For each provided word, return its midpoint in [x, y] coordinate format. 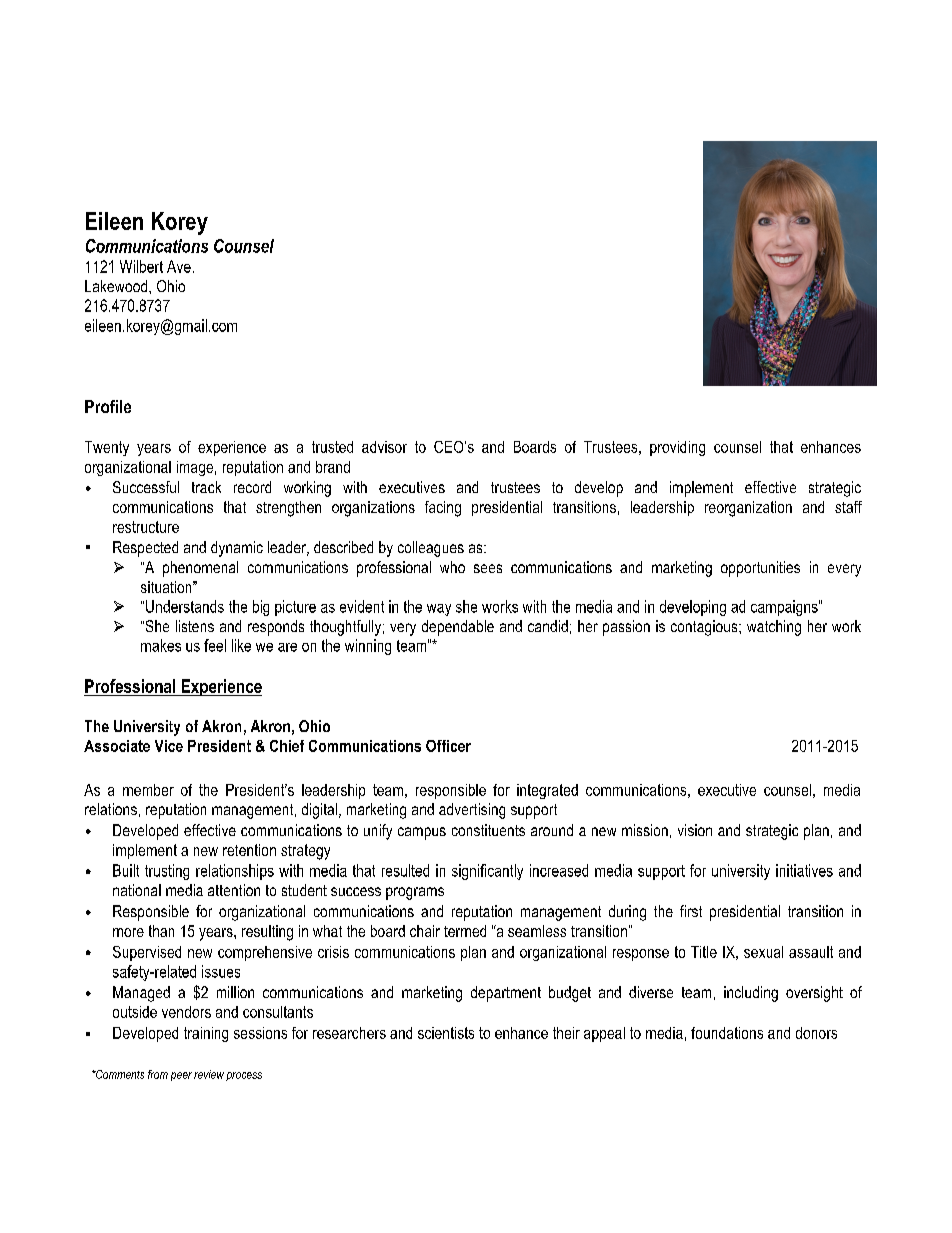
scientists [446, 1033]
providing [677, 448]
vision [695, 830]
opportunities [760, 569]
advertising [472, 811]
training [206, 1034]
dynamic [237, 549]
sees [488, 568]
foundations [727, 1033]
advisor [384, 447]
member [148, 790]
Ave [179, 266]
